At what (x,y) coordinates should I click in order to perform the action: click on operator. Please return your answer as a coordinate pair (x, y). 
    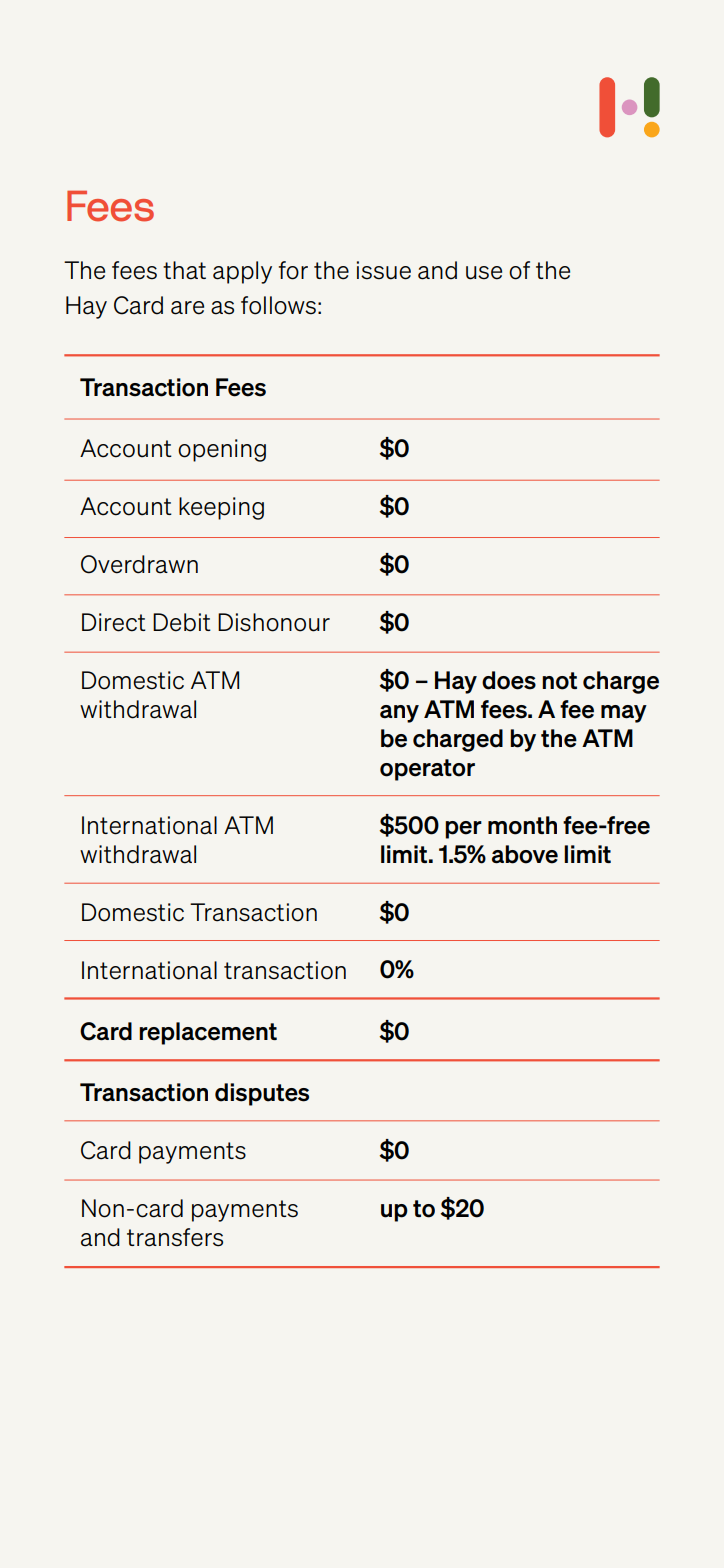
    Looking at the image, I should click on (427, 770).
